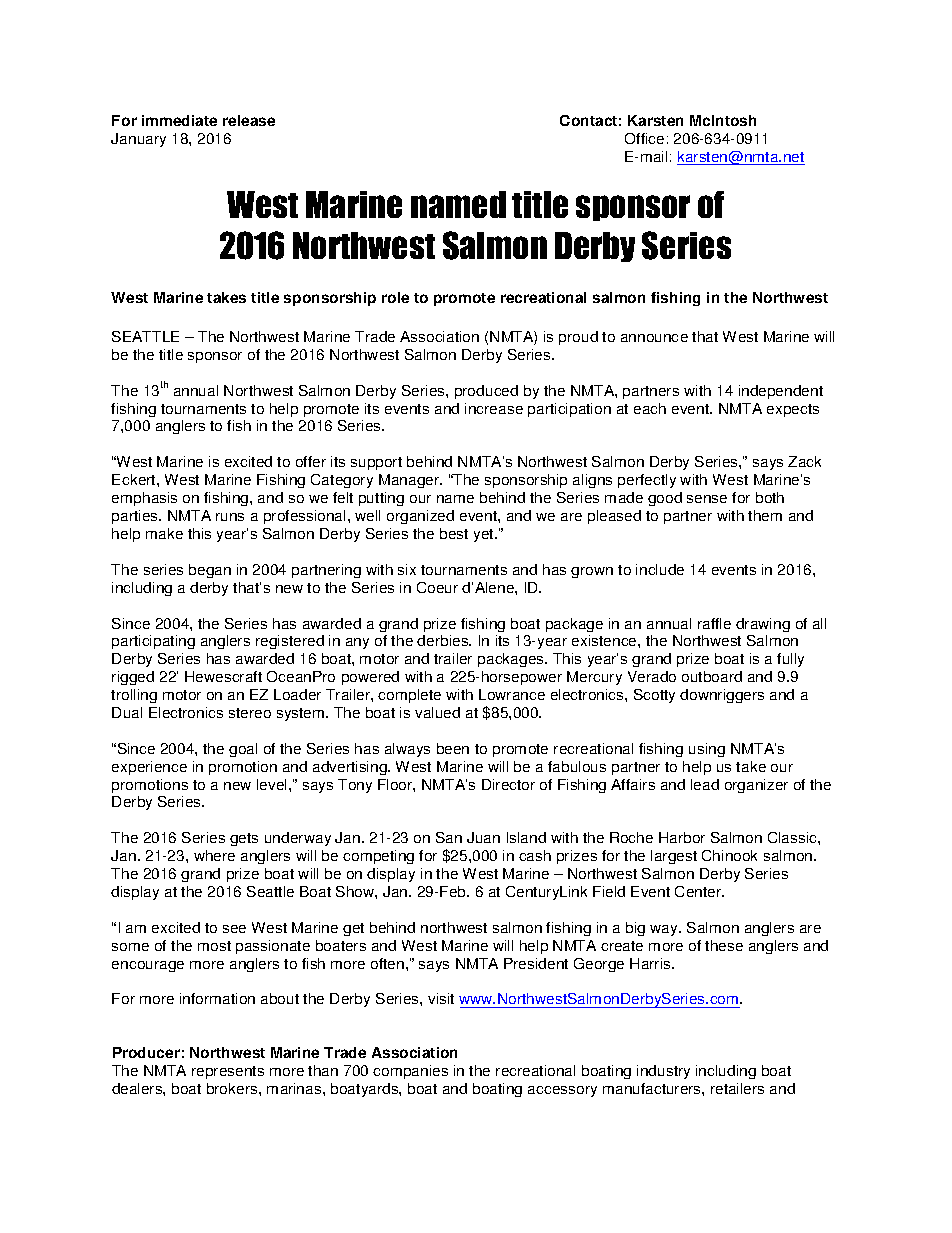  What do you see at coordinates (729, 855) in the screenshot?
I see `Chinook` at bounding box center [729, 855].
